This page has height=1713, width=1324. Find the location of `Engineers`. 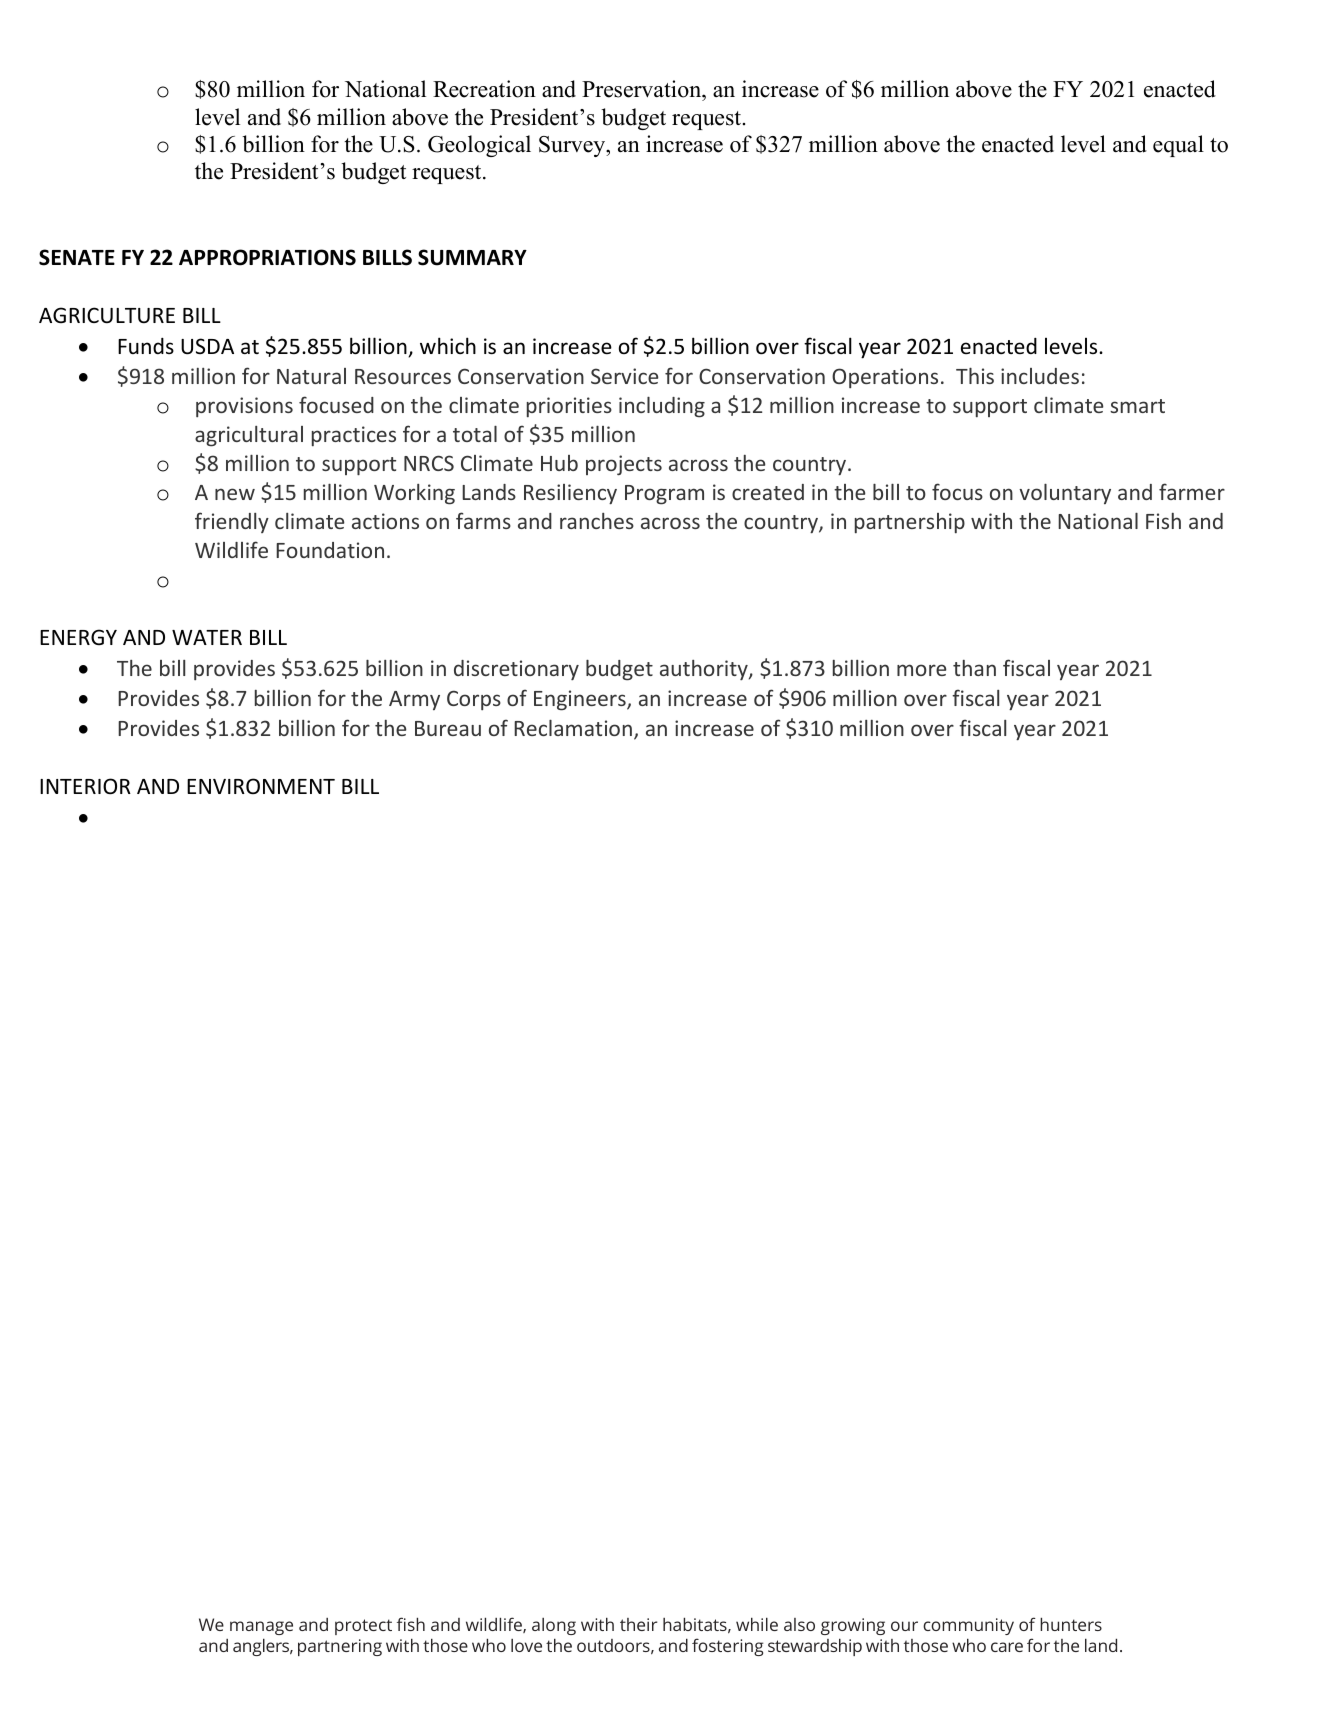

Engineers is located at coordinates (581, 700).
